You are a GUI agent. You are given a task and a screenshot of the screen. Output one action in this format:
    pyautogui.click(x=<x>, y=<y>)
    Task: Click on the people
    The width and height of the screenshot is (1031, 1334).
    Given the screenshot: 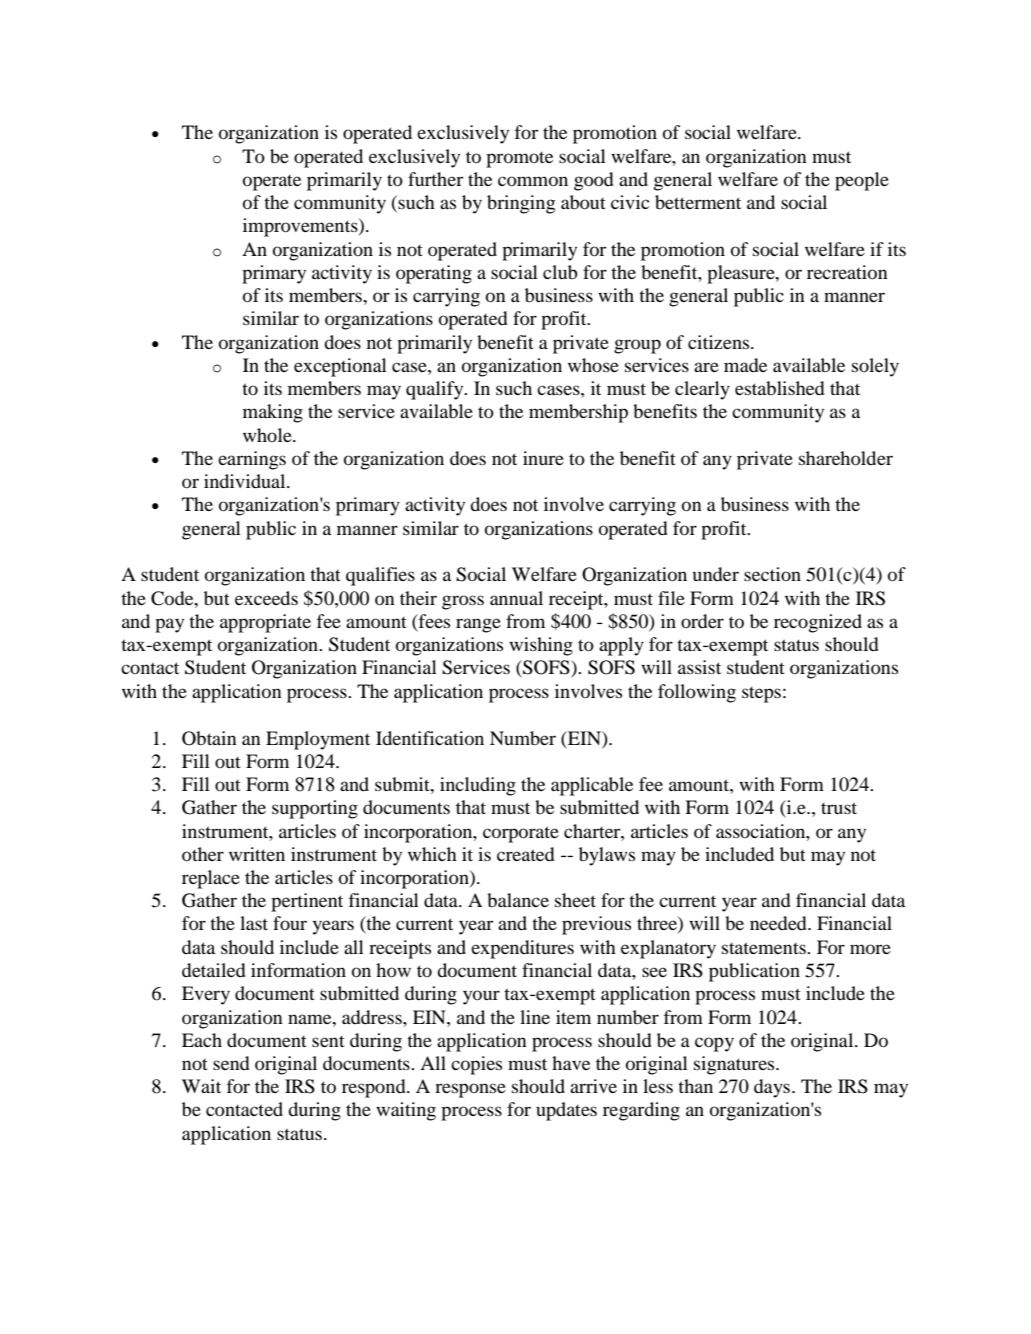 What is the action you would take?
    pyautogui.click(x=862, y=181)
